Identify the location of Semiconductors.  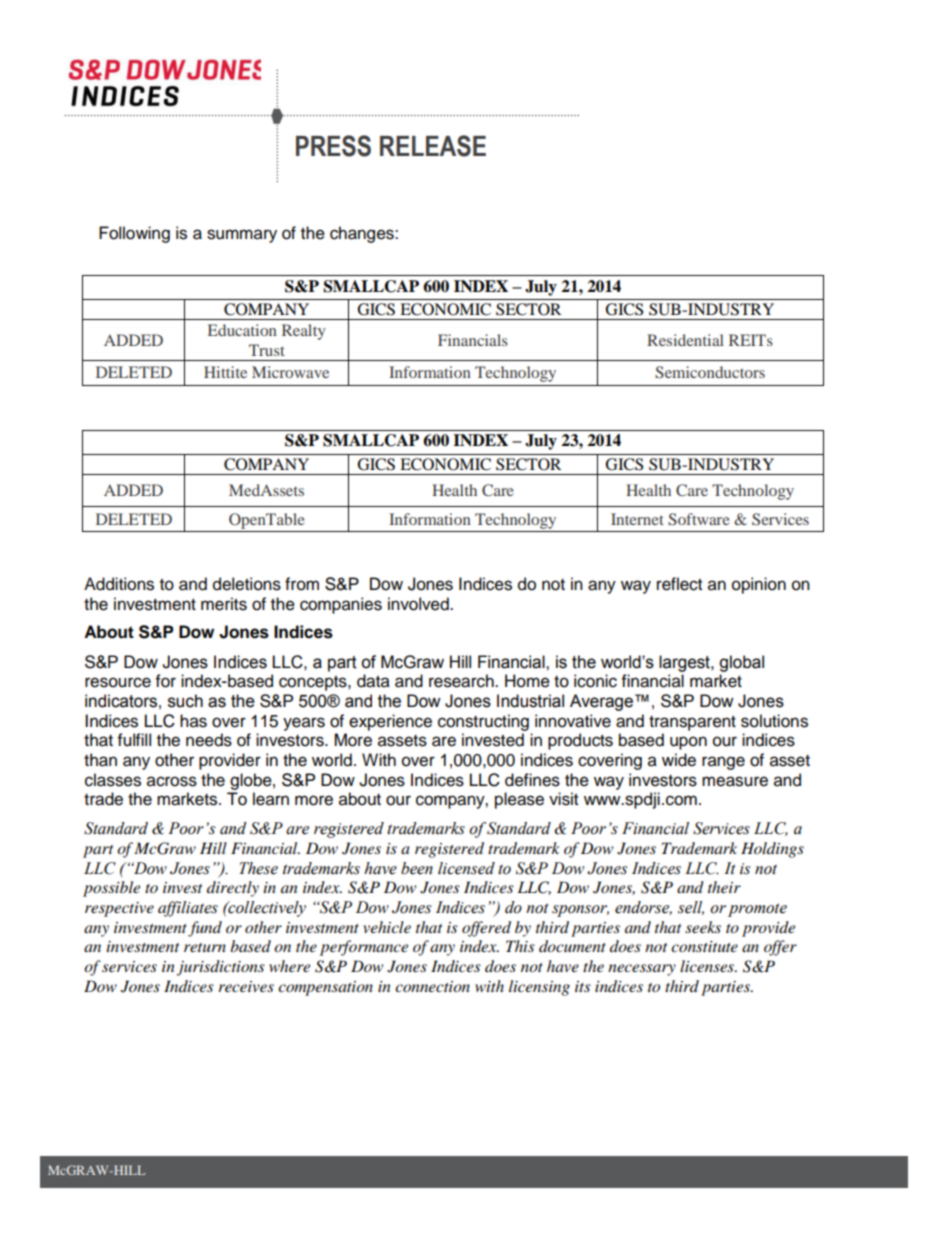
(710, 372).
